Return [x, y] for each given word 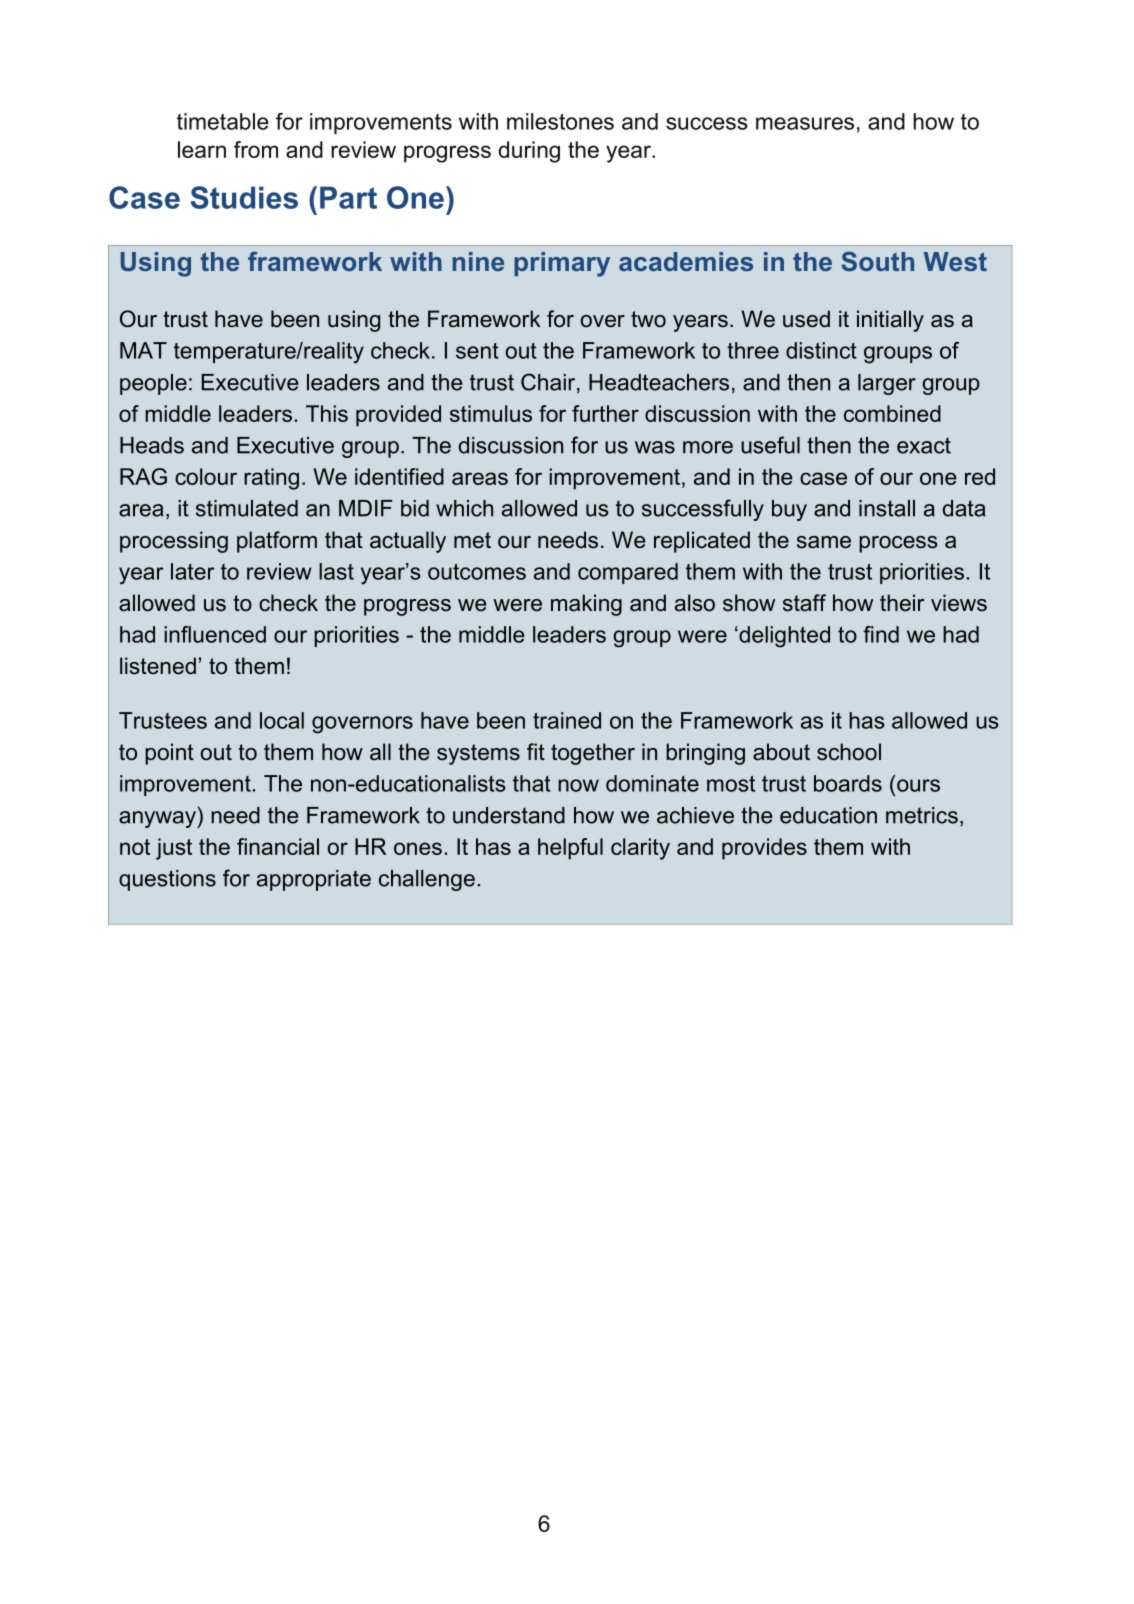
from [256, 149]
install [887, 508]
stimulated [247, 508]
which [464, 508]
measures [805, 123]
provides [764, 849]
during [529, 152]
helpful [570, 849]
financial [278, 846]
